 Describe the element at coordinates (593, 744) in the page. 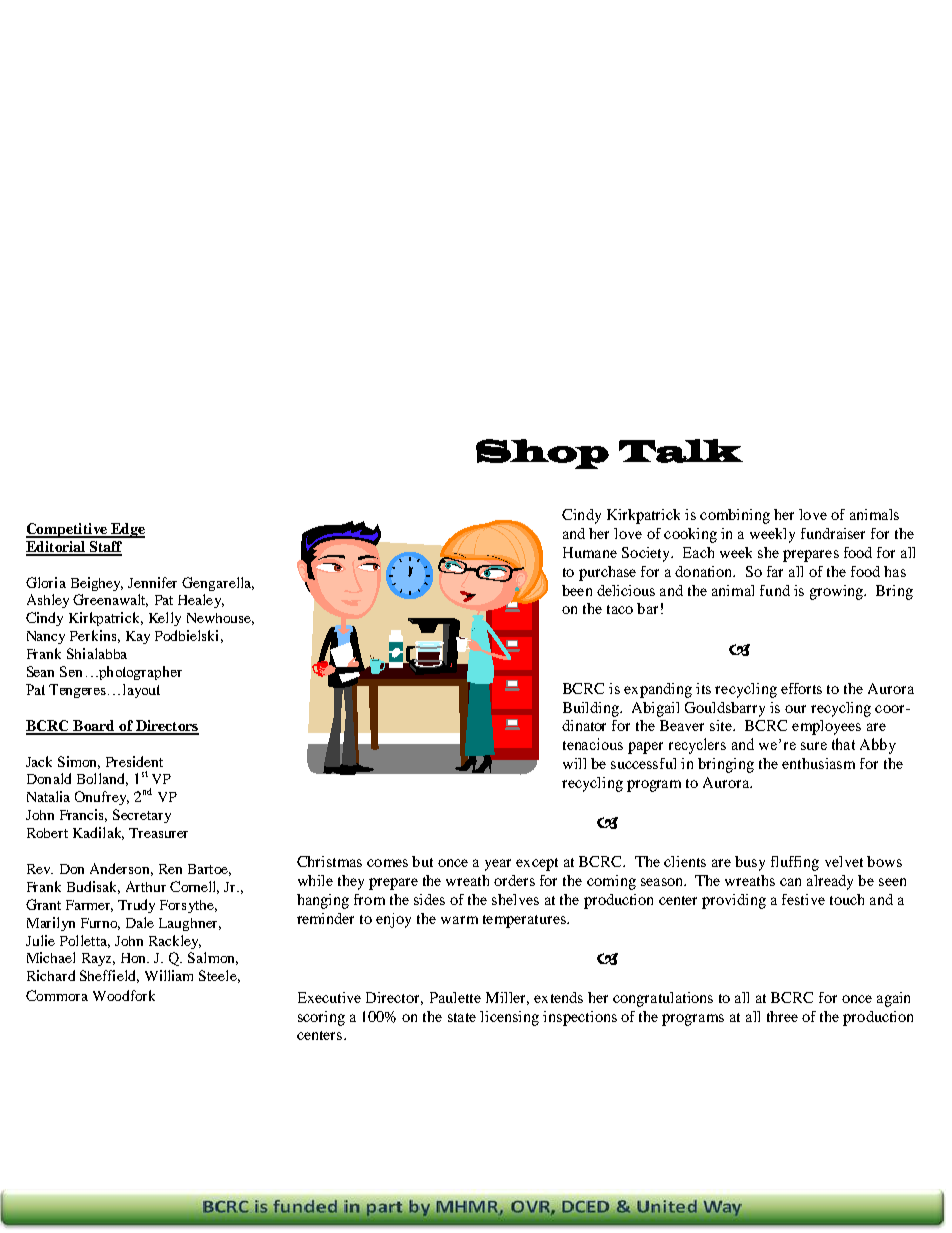

I see `tenacious` at that location.
